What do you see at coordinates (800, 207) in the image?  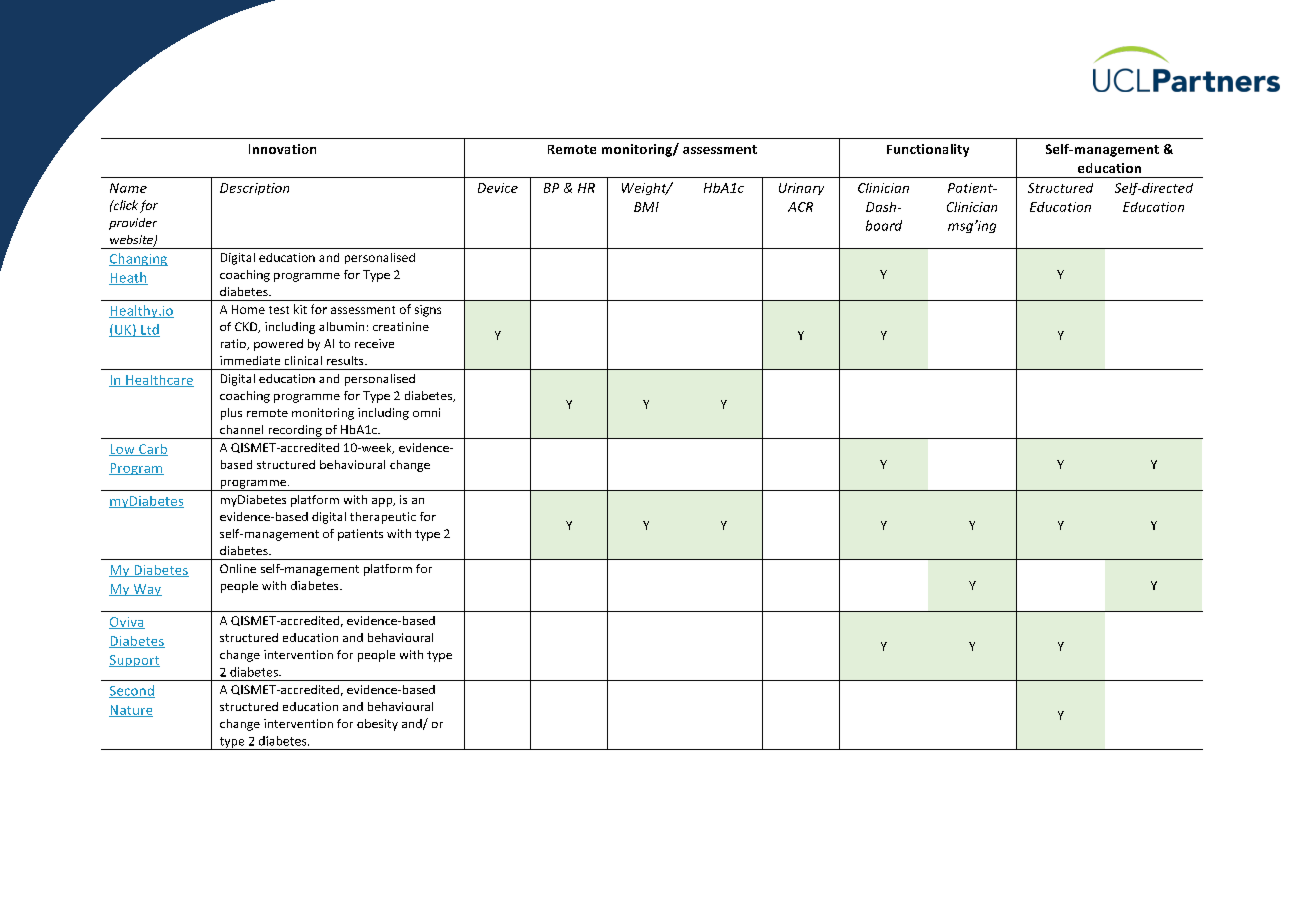 I see `ACR` at bounding box center [800, 207].
